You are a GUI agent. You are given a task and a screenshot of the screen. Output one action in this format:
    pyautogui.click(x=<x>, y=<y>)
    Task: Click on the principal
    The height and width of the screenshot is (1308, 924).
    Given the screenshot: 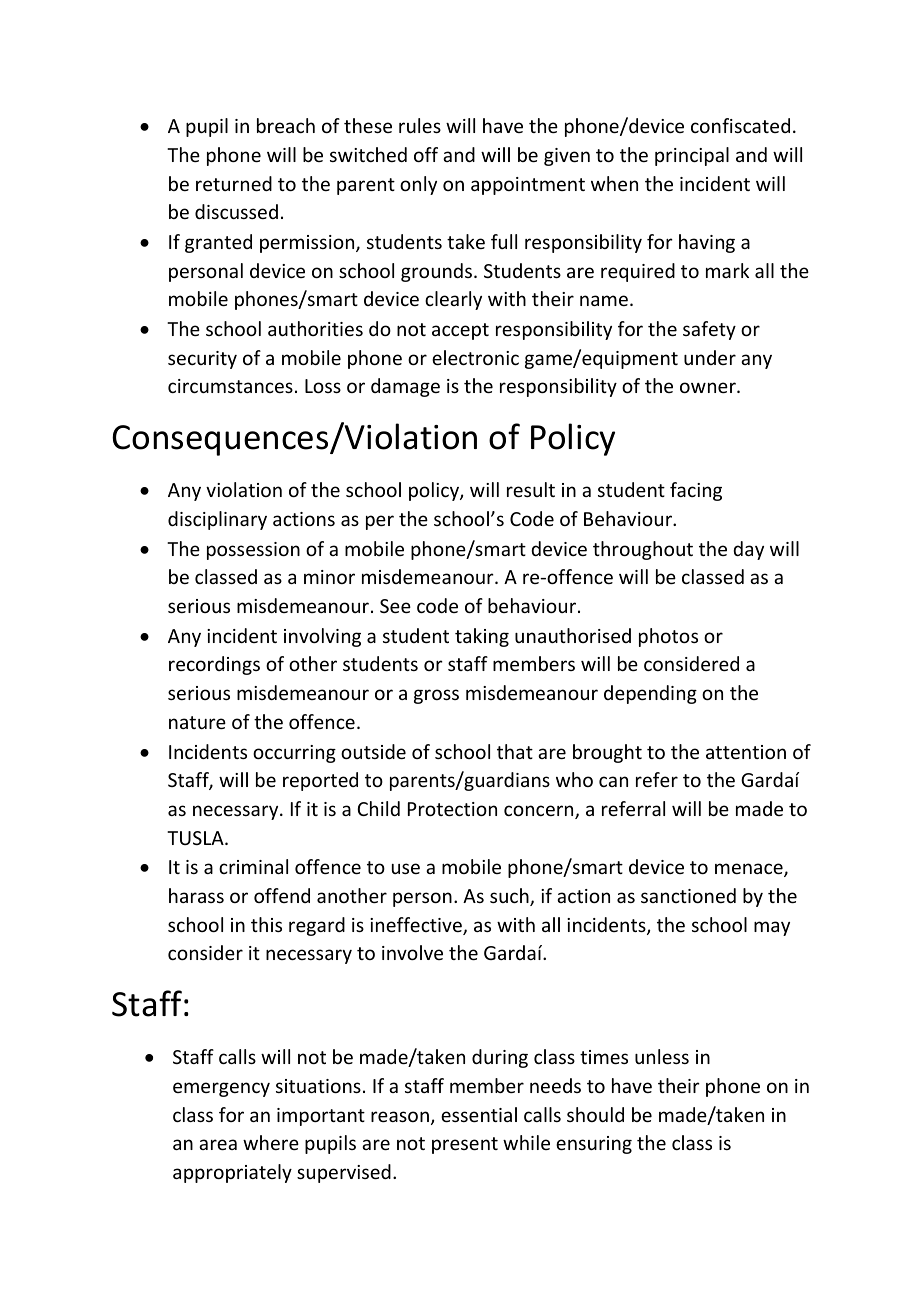 What is the action you would take?
    pyautogui.click(x=692, y=156)
